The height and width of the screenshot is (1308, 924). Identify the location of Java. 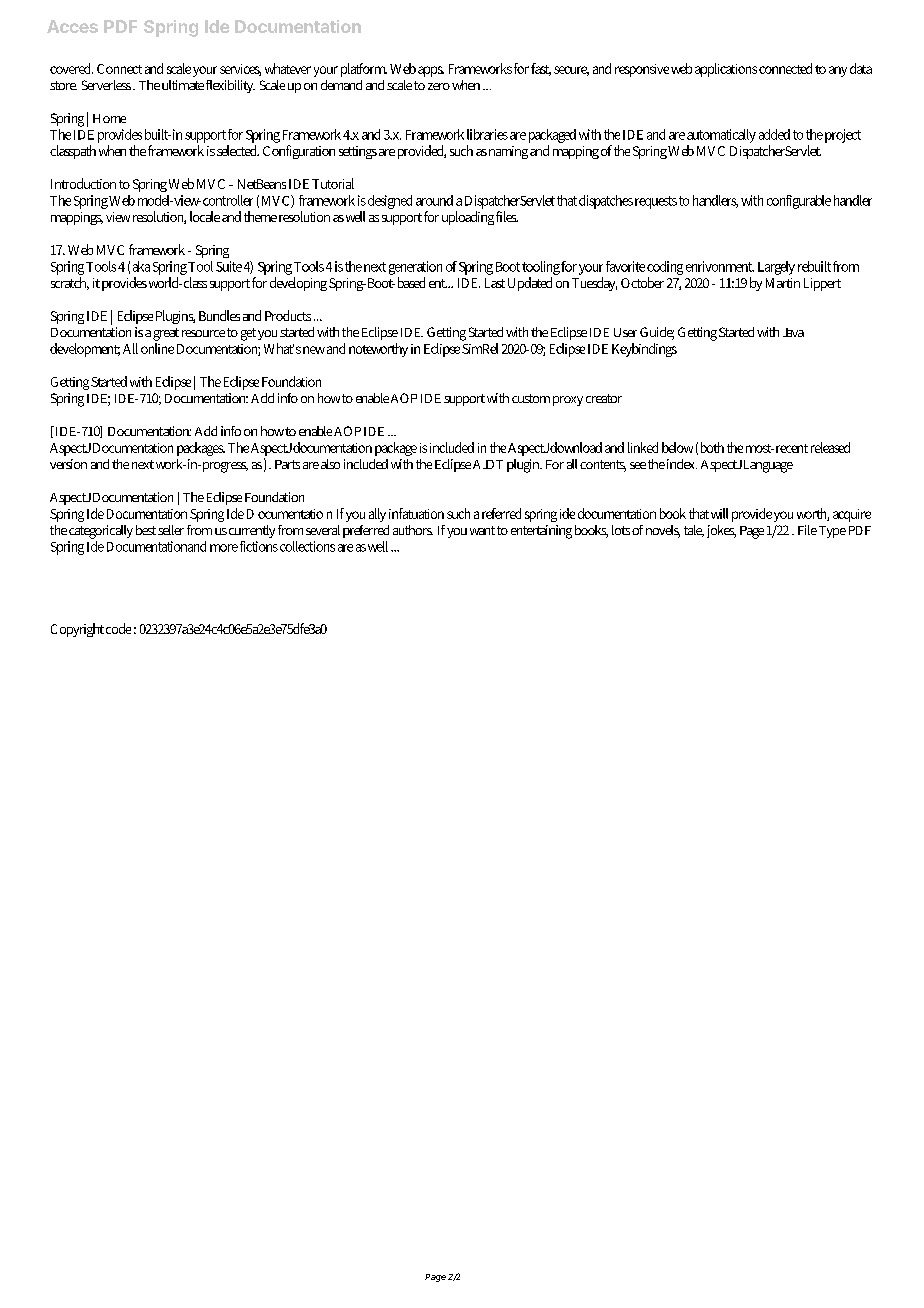
(793, 332).
